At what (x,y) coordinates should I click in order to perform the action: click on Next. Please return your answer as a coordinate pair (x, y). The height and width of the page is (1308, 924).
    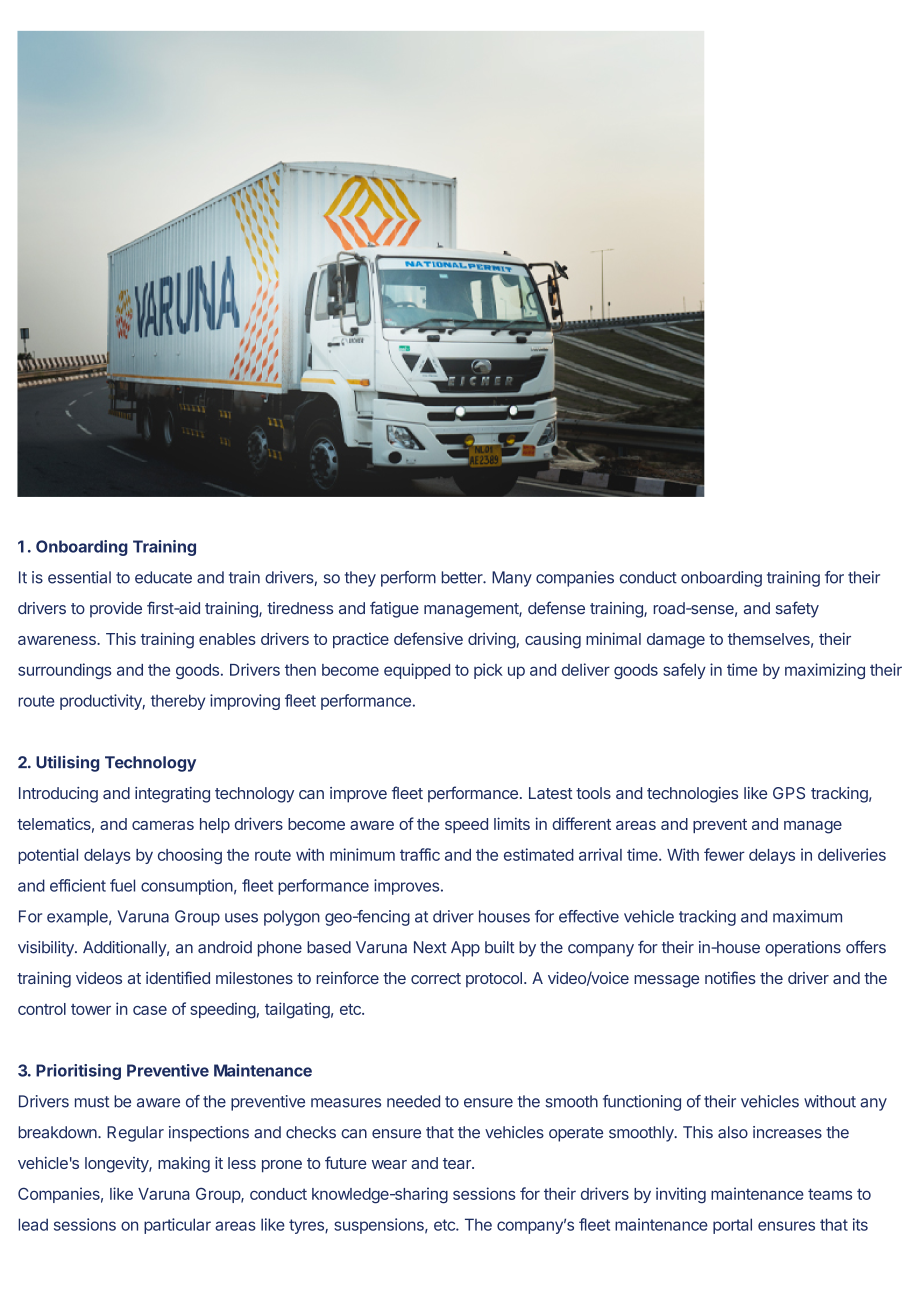
    Looking at the image, I should click on (430, 947).
